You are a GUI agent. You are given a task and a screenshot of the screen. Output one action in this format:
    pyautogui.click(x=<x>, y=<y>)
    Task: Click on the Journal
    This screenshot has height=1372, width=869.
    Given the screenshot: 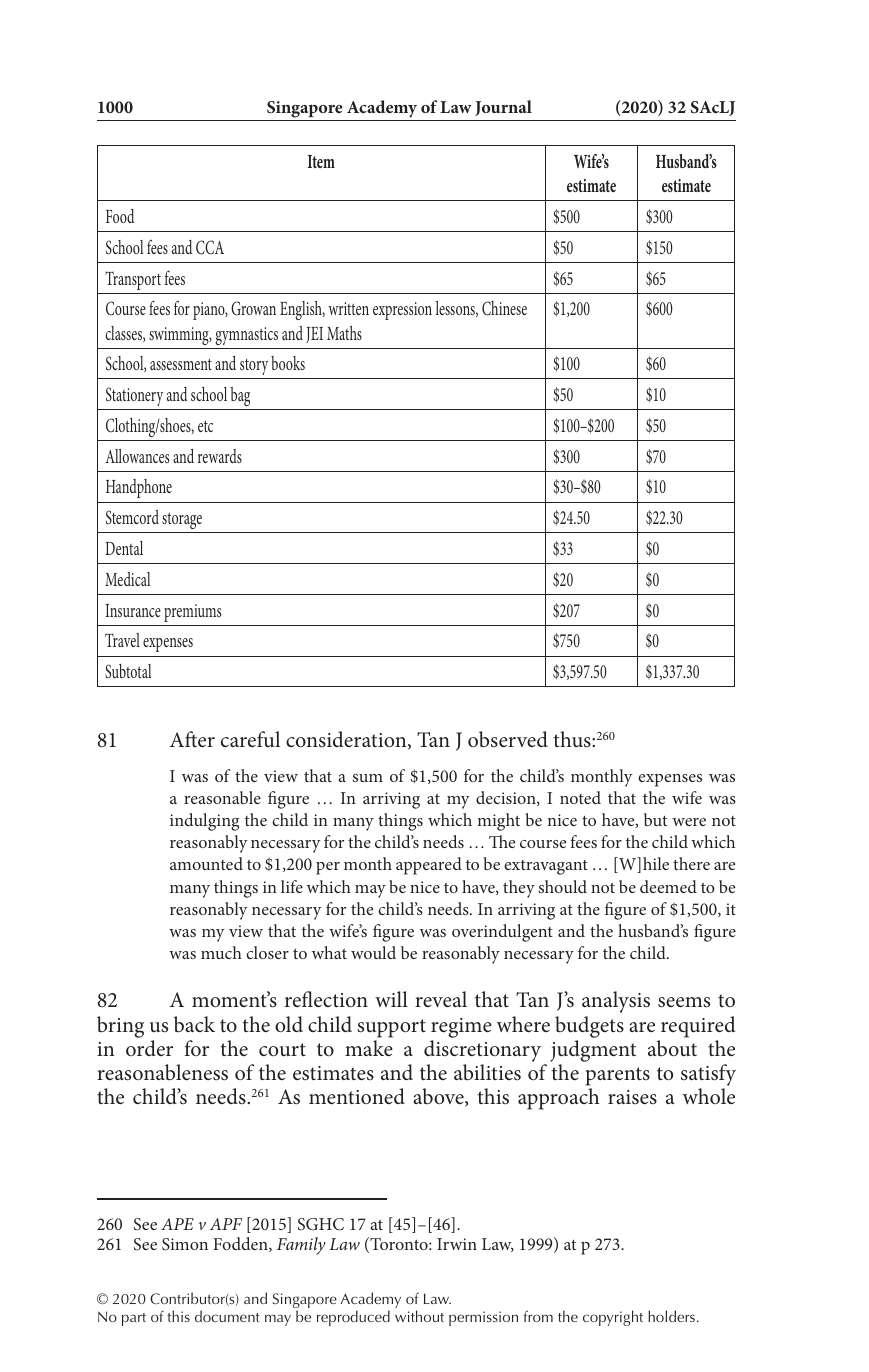 What is the action you would take?
    pyautogui.click(x=503, y=108)
